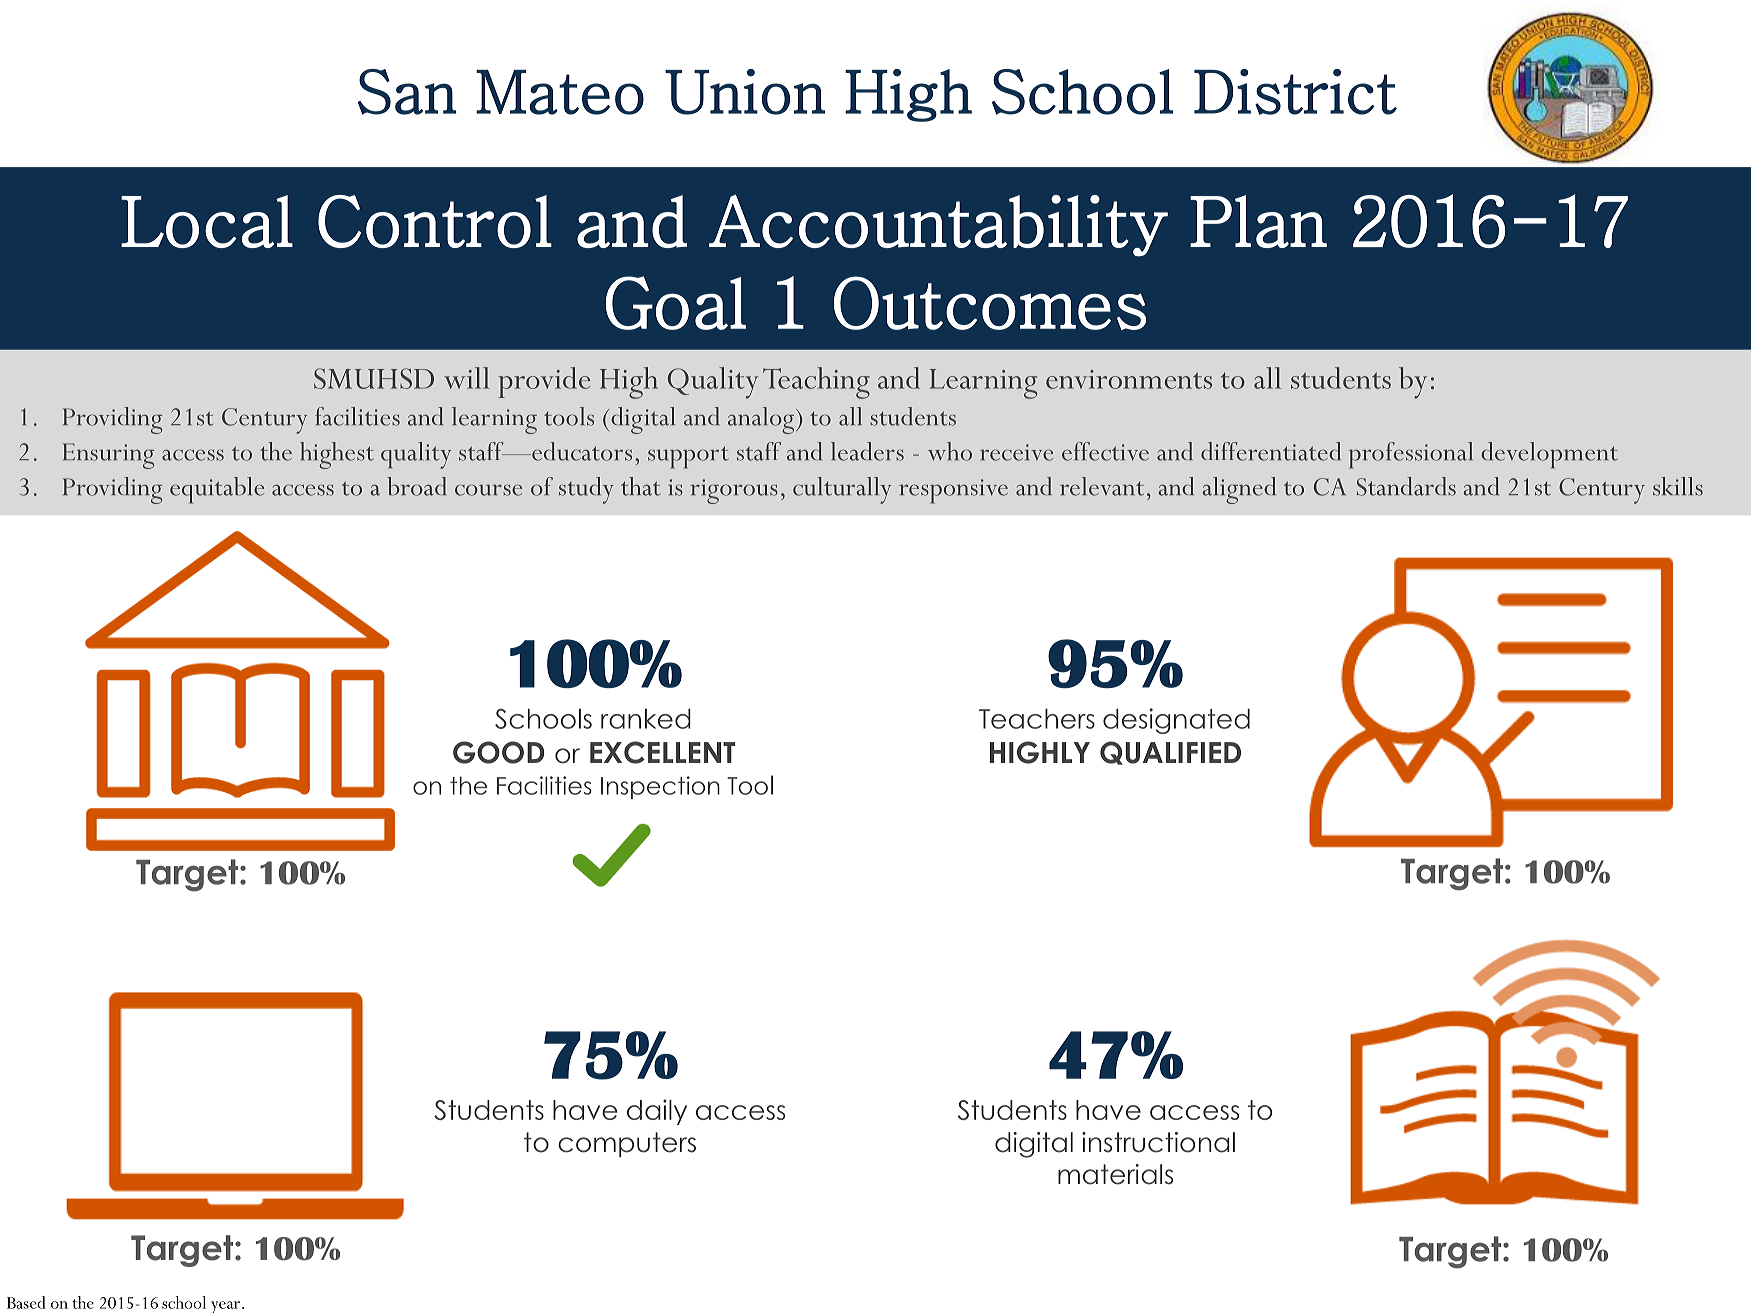 This screenshot has width=1751, height=1313. I want to click on District, so click(1295, 92).
